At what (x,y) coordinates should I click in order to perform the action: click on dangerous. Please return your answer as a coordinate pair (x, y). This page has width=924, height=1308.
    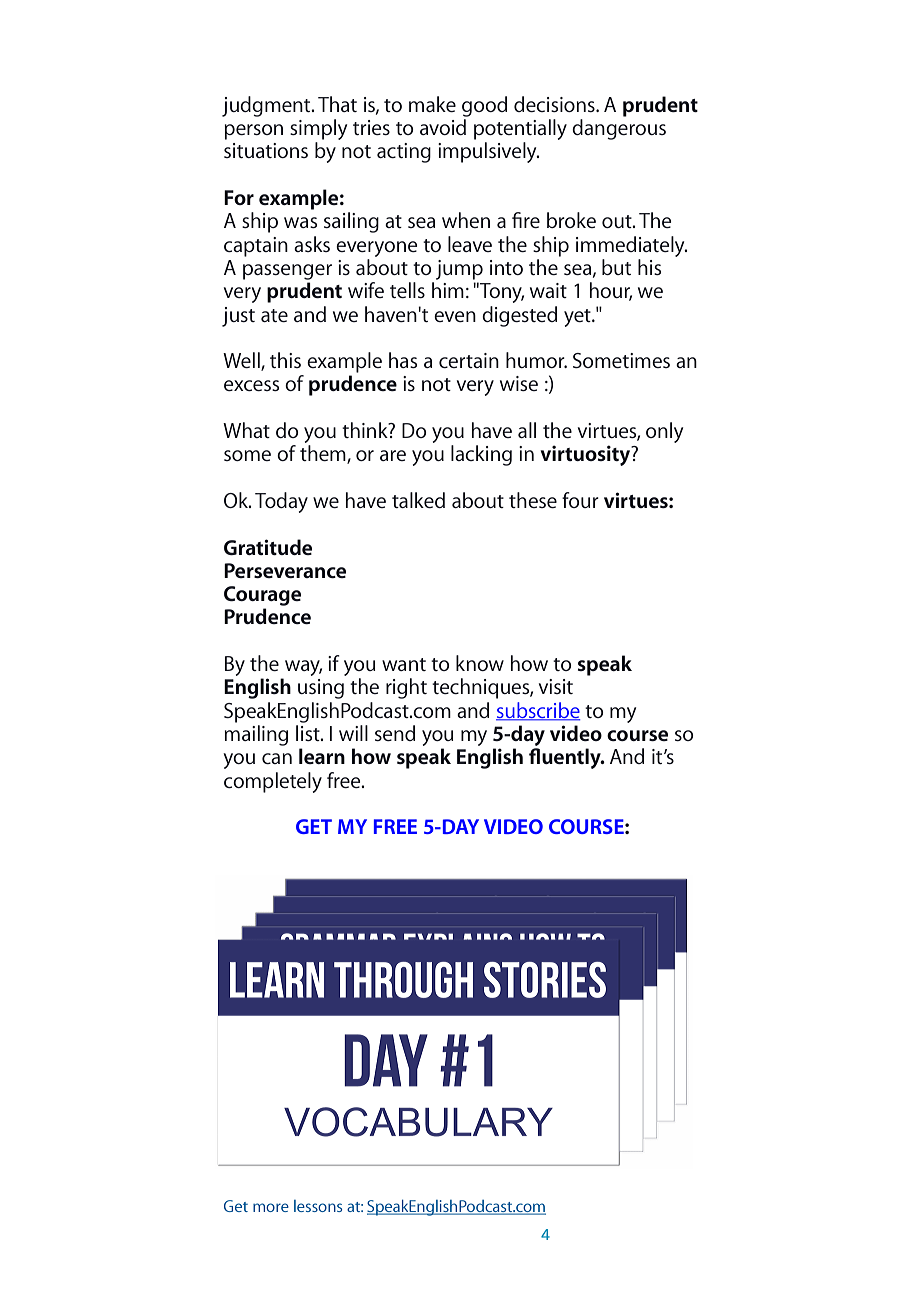
    Looking at the image, I should click on (619, 129).
